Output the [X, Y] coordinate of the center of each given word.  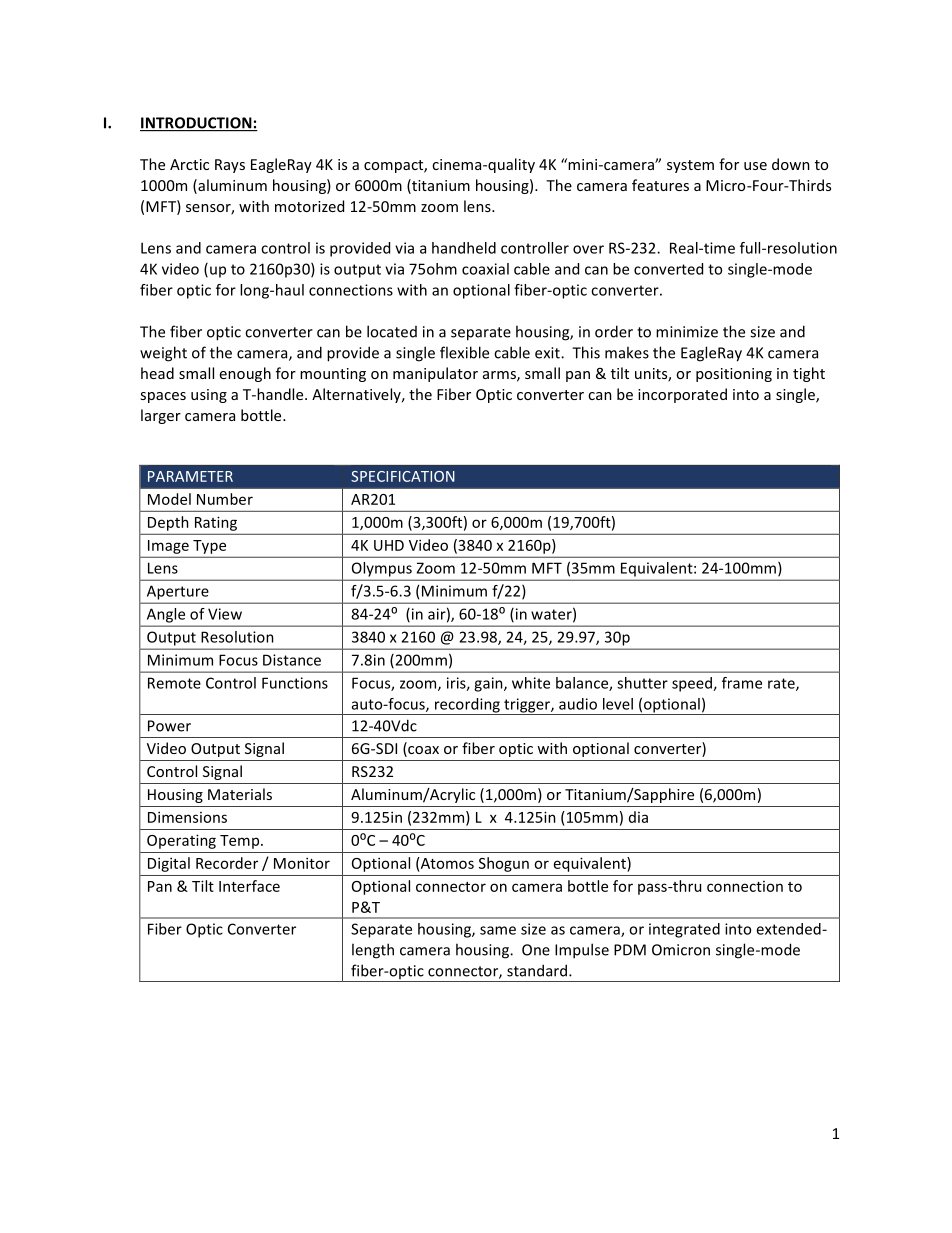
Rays [230, 166]
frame [742, 683]
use [755, 166]
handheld [464, 248]
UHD [389, 545]
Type [209, 547]
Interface [249, 886]
